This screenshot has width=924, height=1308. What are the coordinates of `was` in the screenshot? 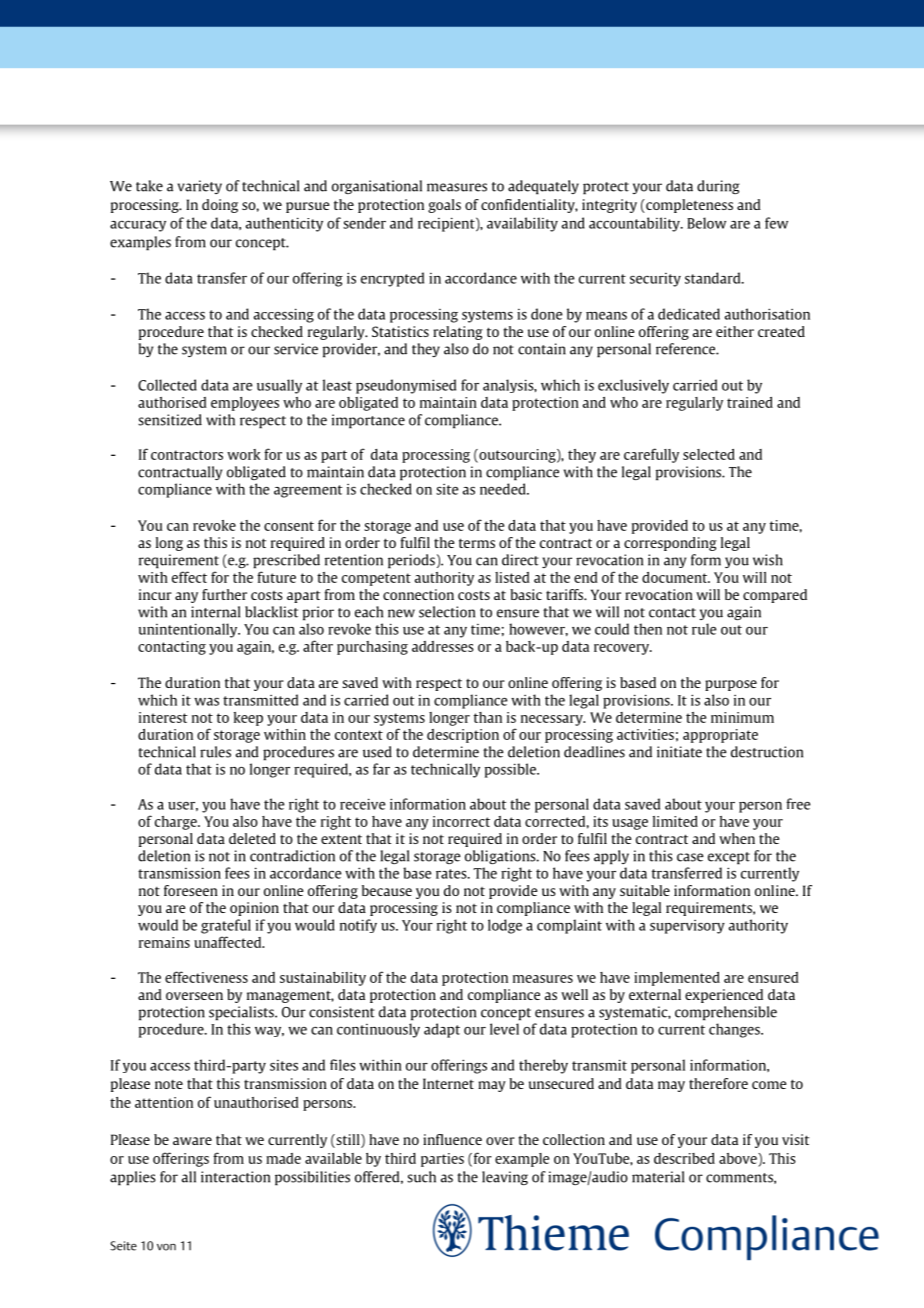 It's located at (206, 702).
